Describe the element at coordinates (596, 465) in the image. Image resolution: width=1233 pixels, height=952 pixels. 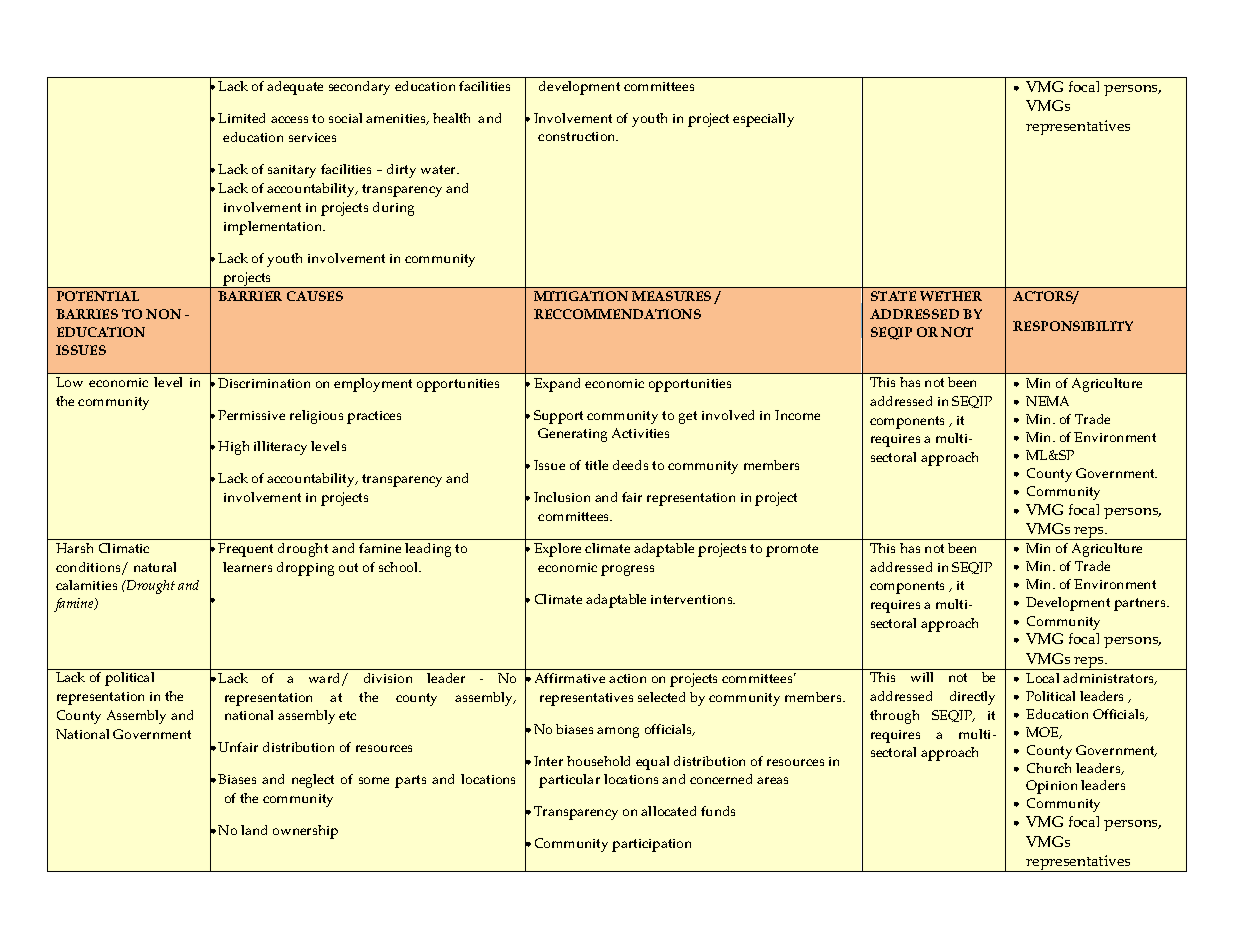
I see `title` at that location.
